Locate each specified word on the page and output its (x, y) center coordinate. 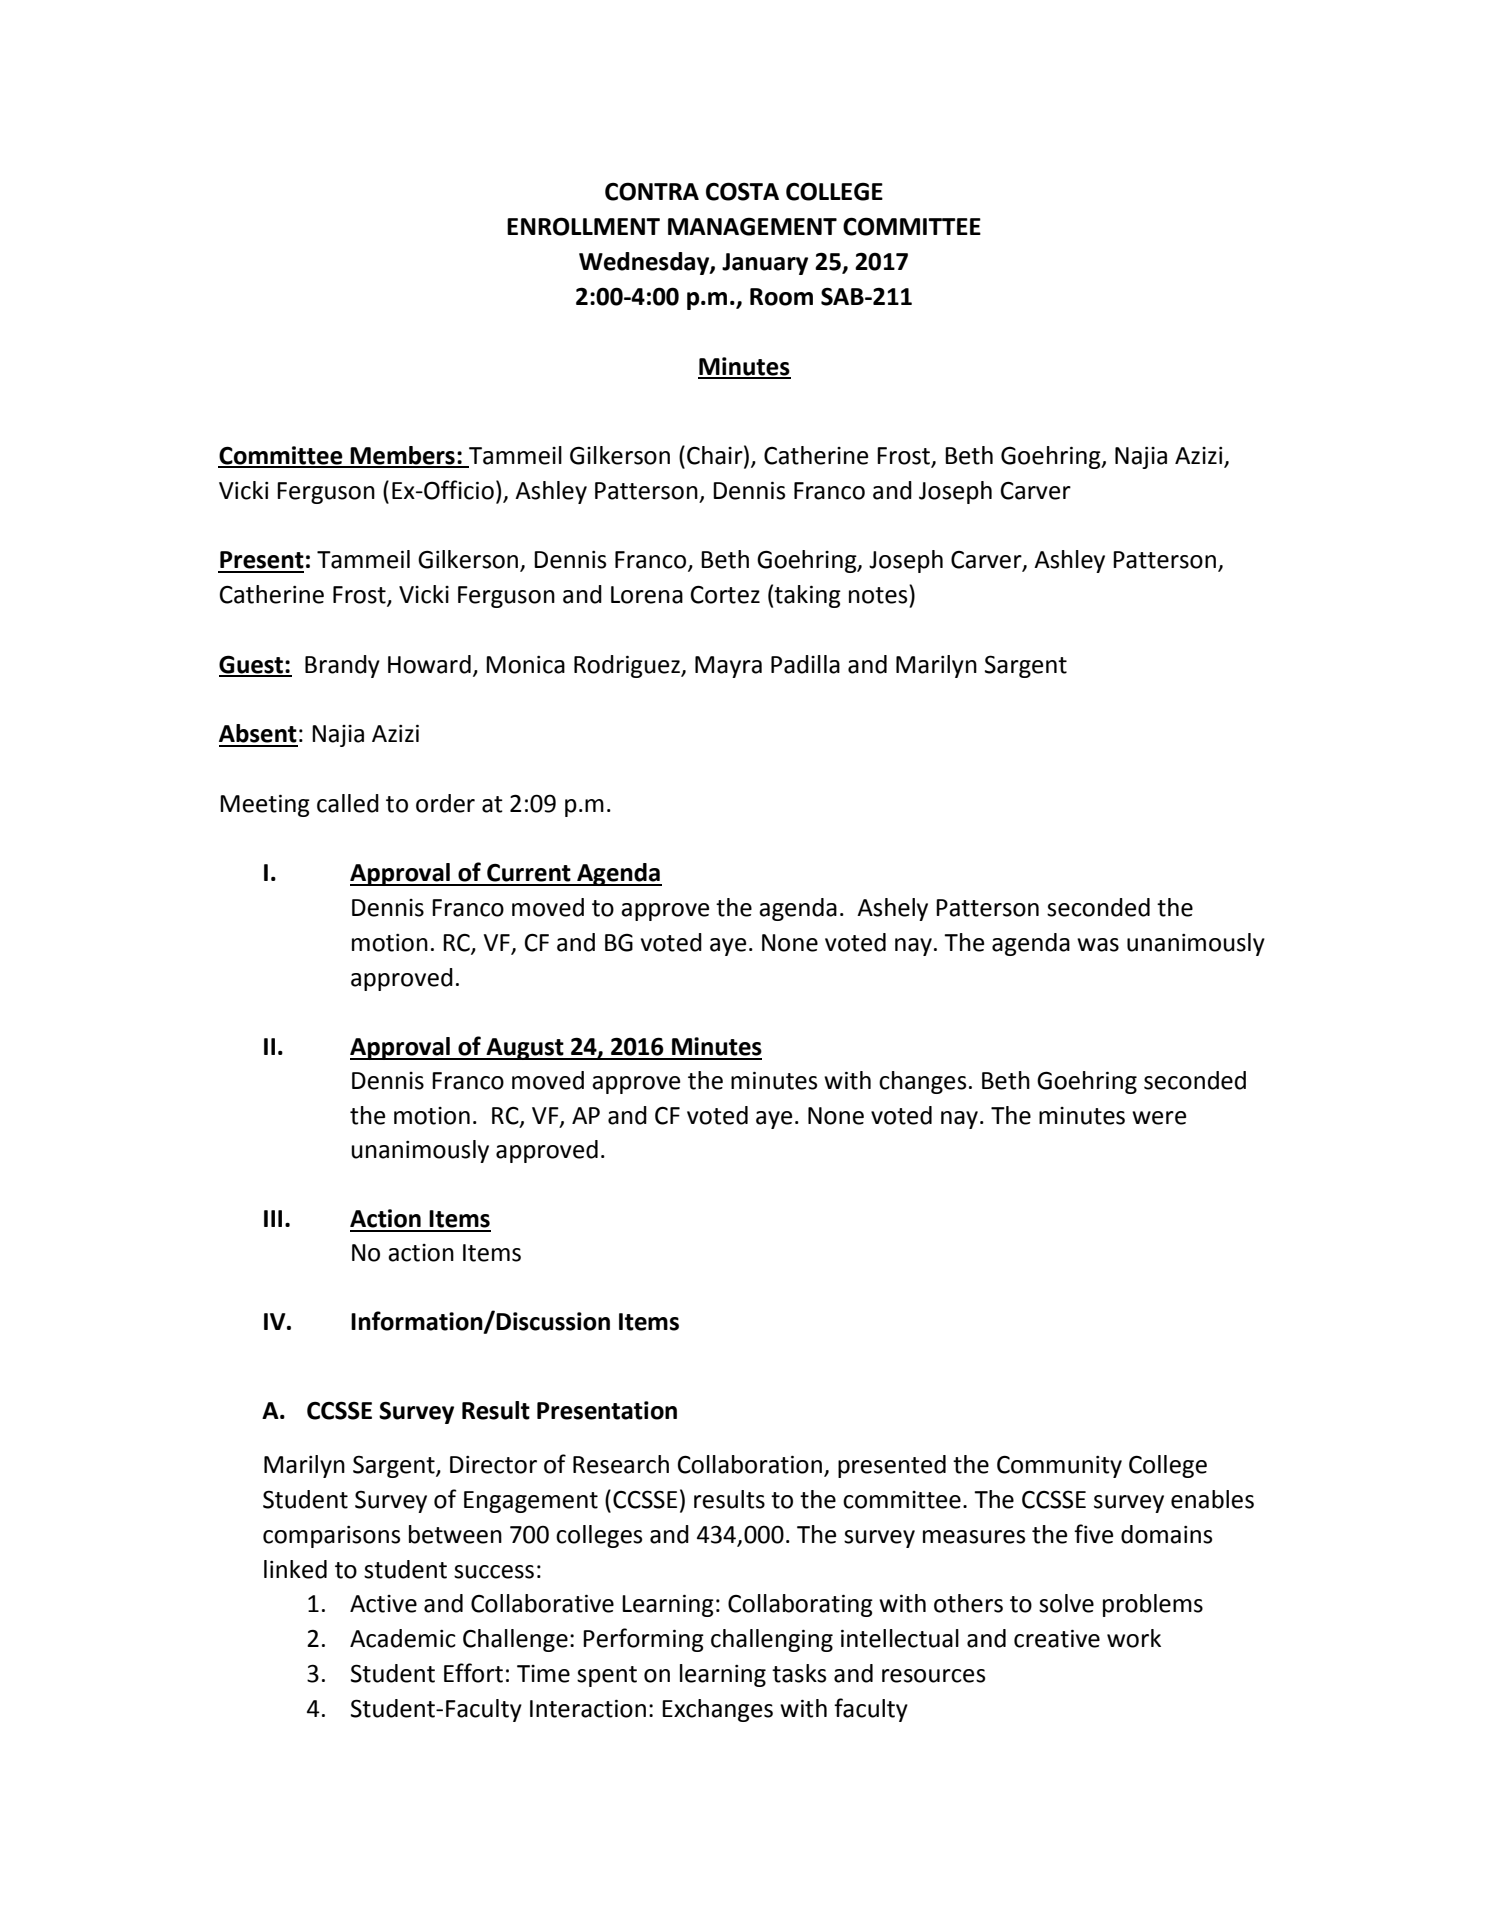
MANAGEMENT (752, 226)
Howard (429, 664)
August (525, 1049)
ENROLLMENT (583, 226)
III (273, 1218)
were (1159, 1118)
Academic (403, 1638)
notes (879, 594)
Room (781, 297)
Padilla (805, 664)
